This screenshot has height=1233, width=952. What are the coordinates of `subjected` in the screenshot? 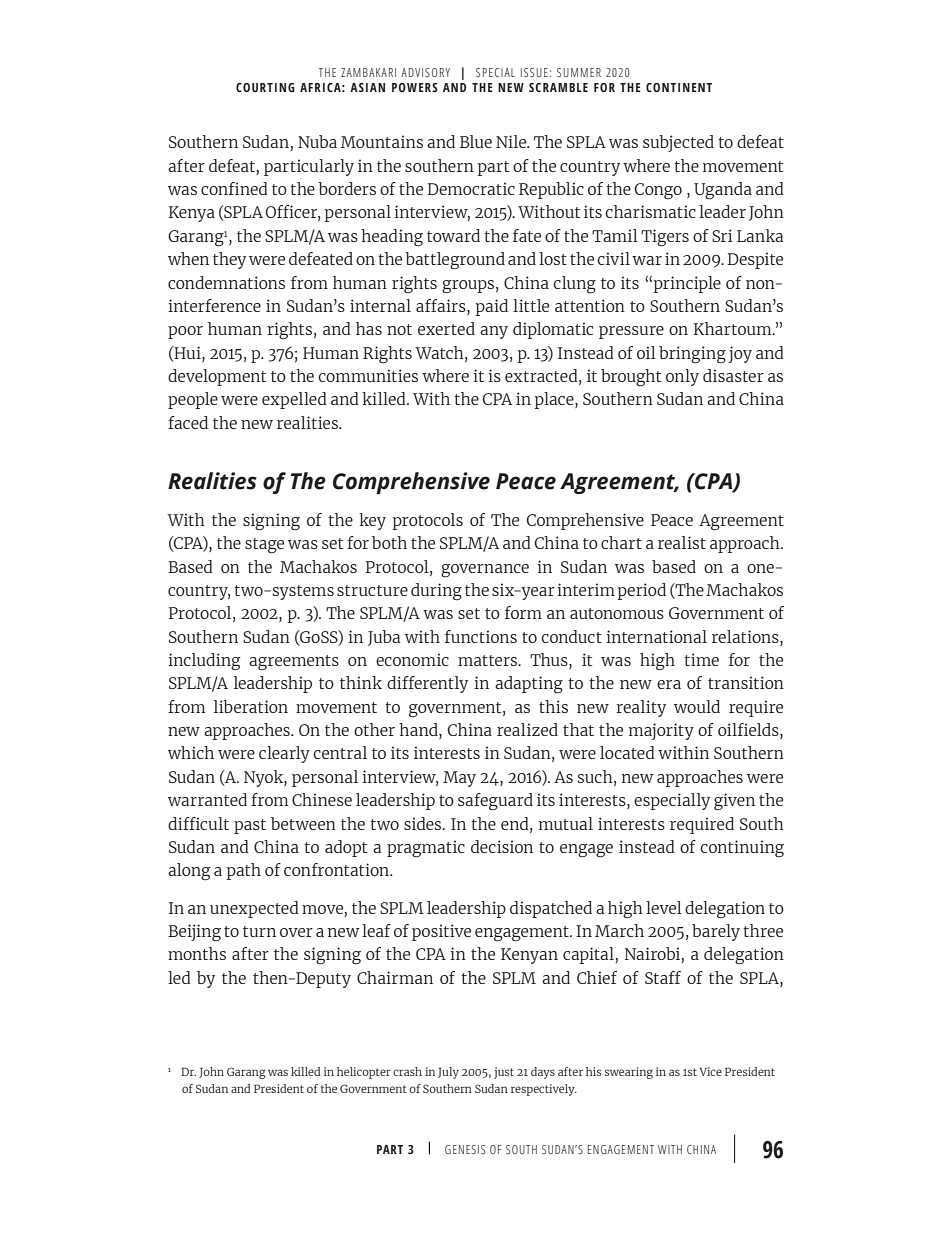 It's located at (678, 143).
